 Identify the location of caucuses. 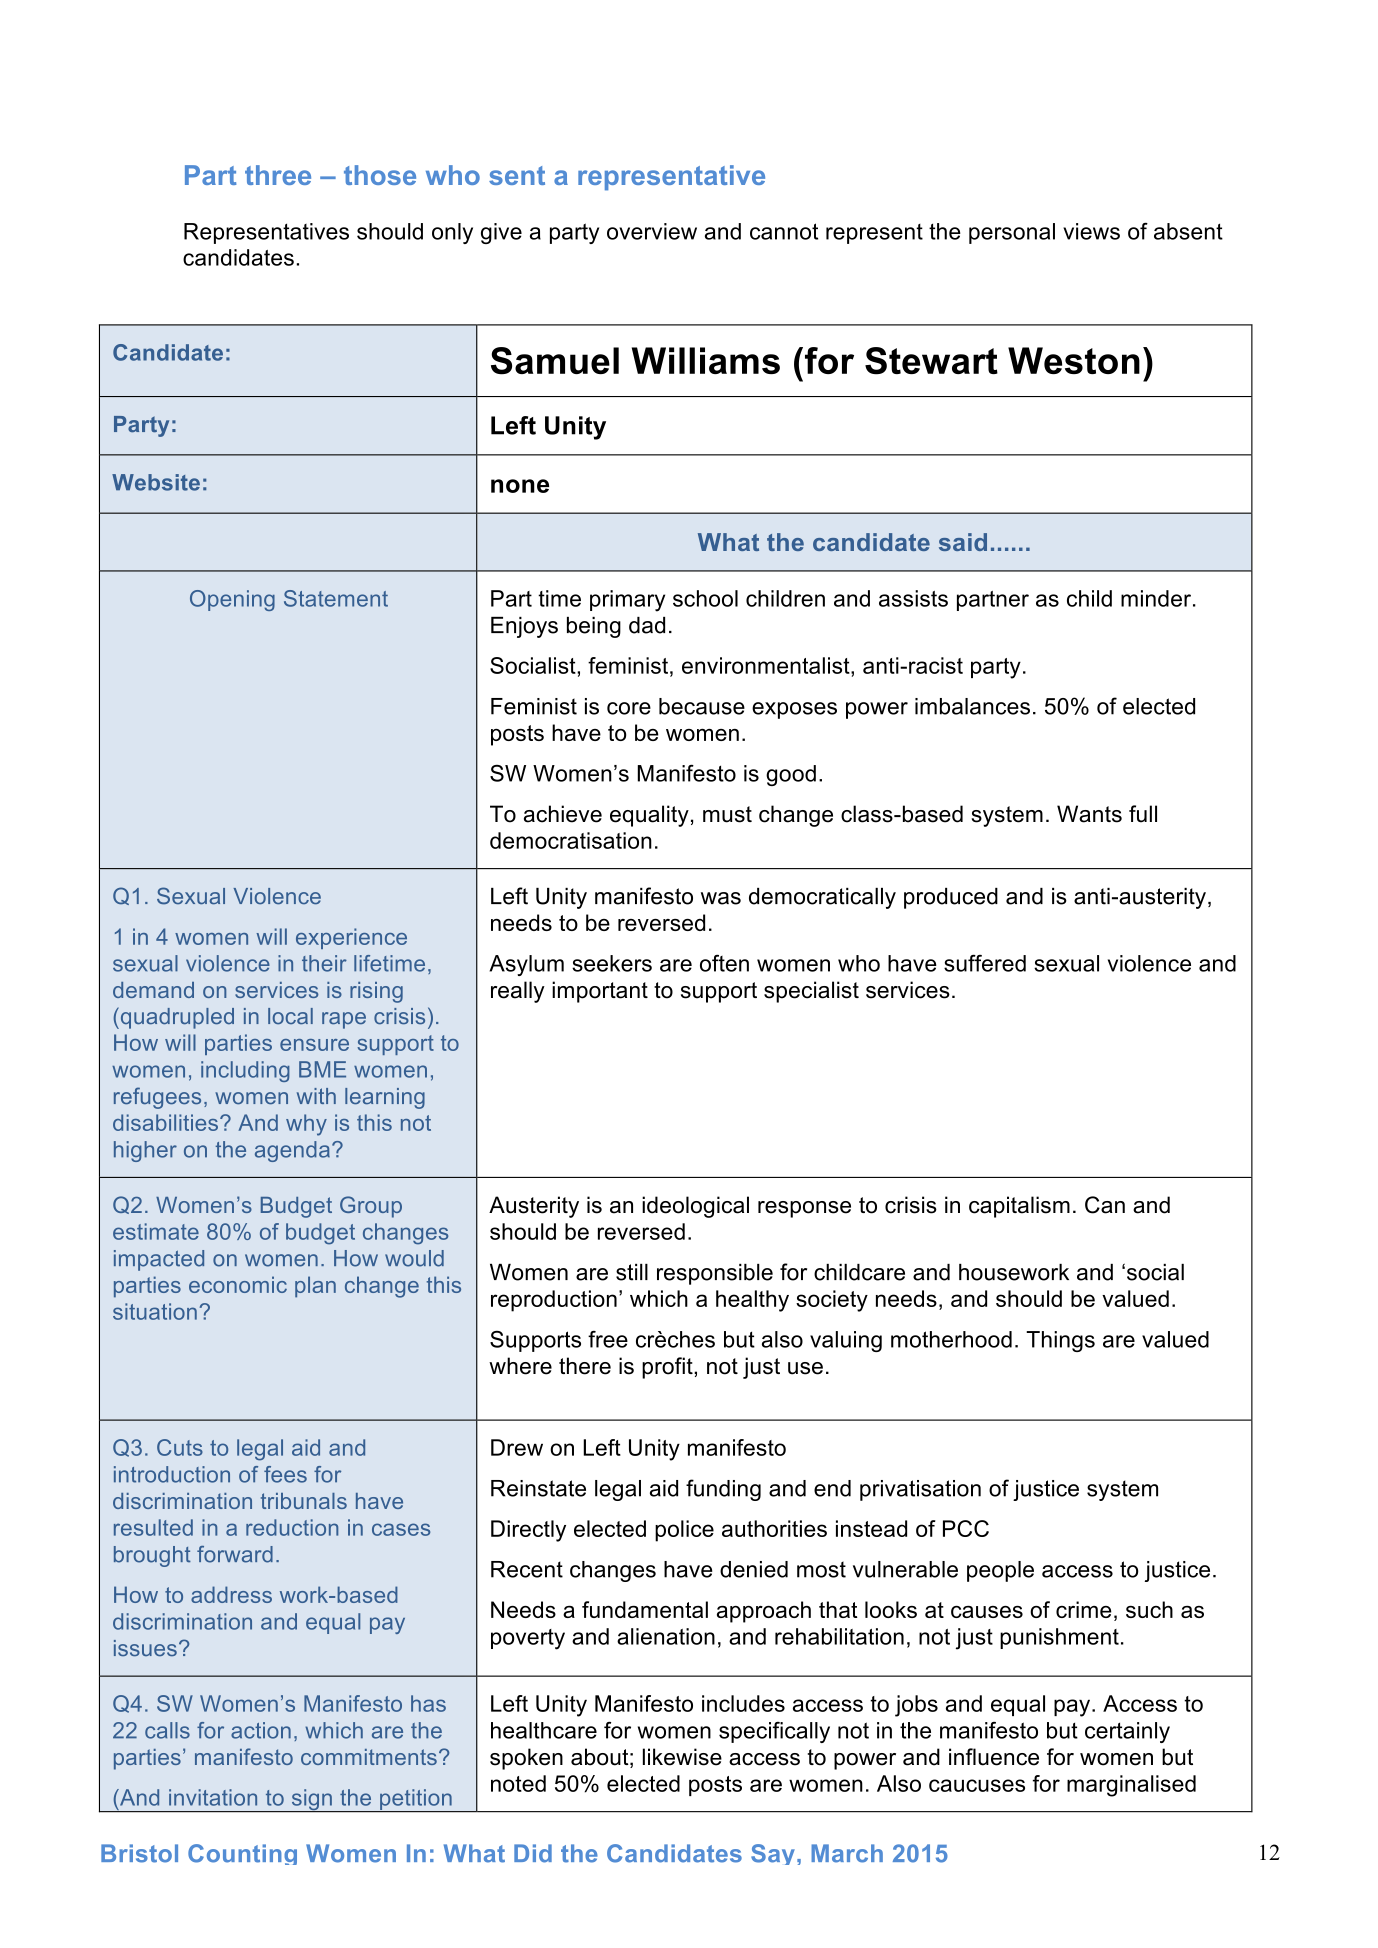
(977, 1785).
